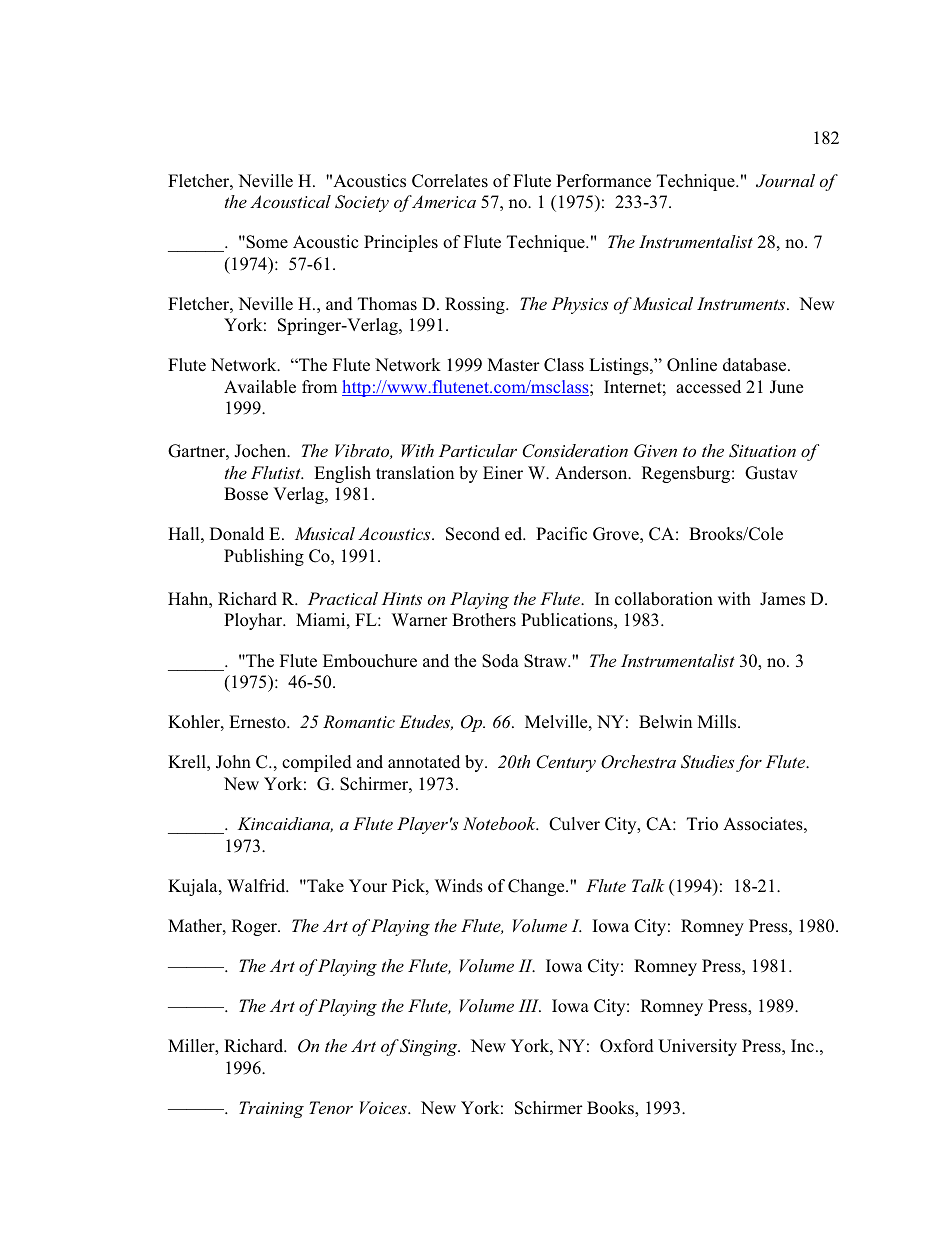 The width and height of the image is (952, 1233). Describe the element at coordinates (317, 763) in the image. I see `compiled` at that location.
